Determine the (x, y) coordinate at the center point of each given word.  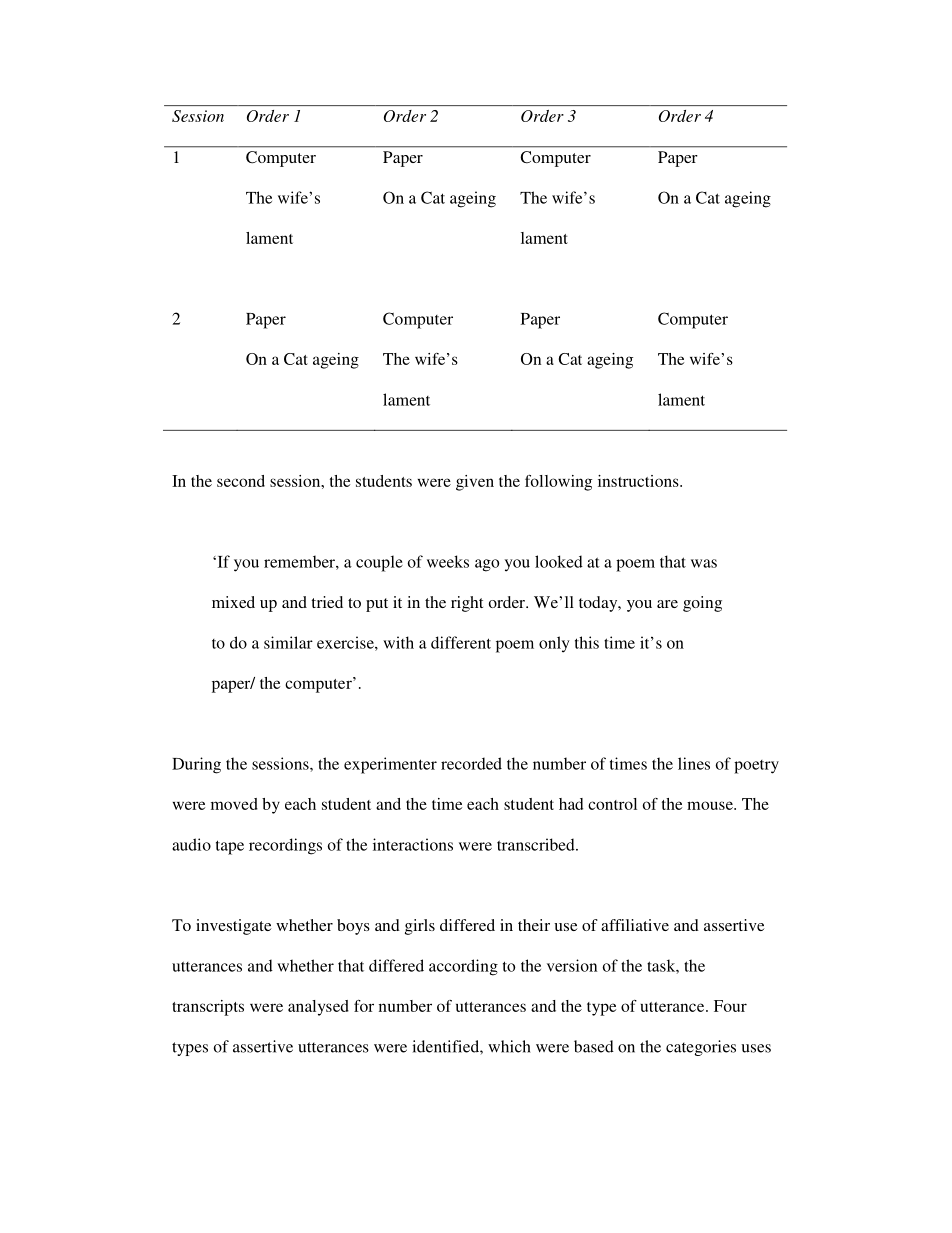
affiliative (635, 925)
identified (446, 1046)
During (196, 765)
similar (288, 642)
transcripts (208, 1008)
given (475, 483)
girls (420, 927)
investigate (233, 927)
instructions (639, 481)
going (702, 604)
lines (694, 763)
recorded (471, 763)
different (461, 642)
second (241, 481)
